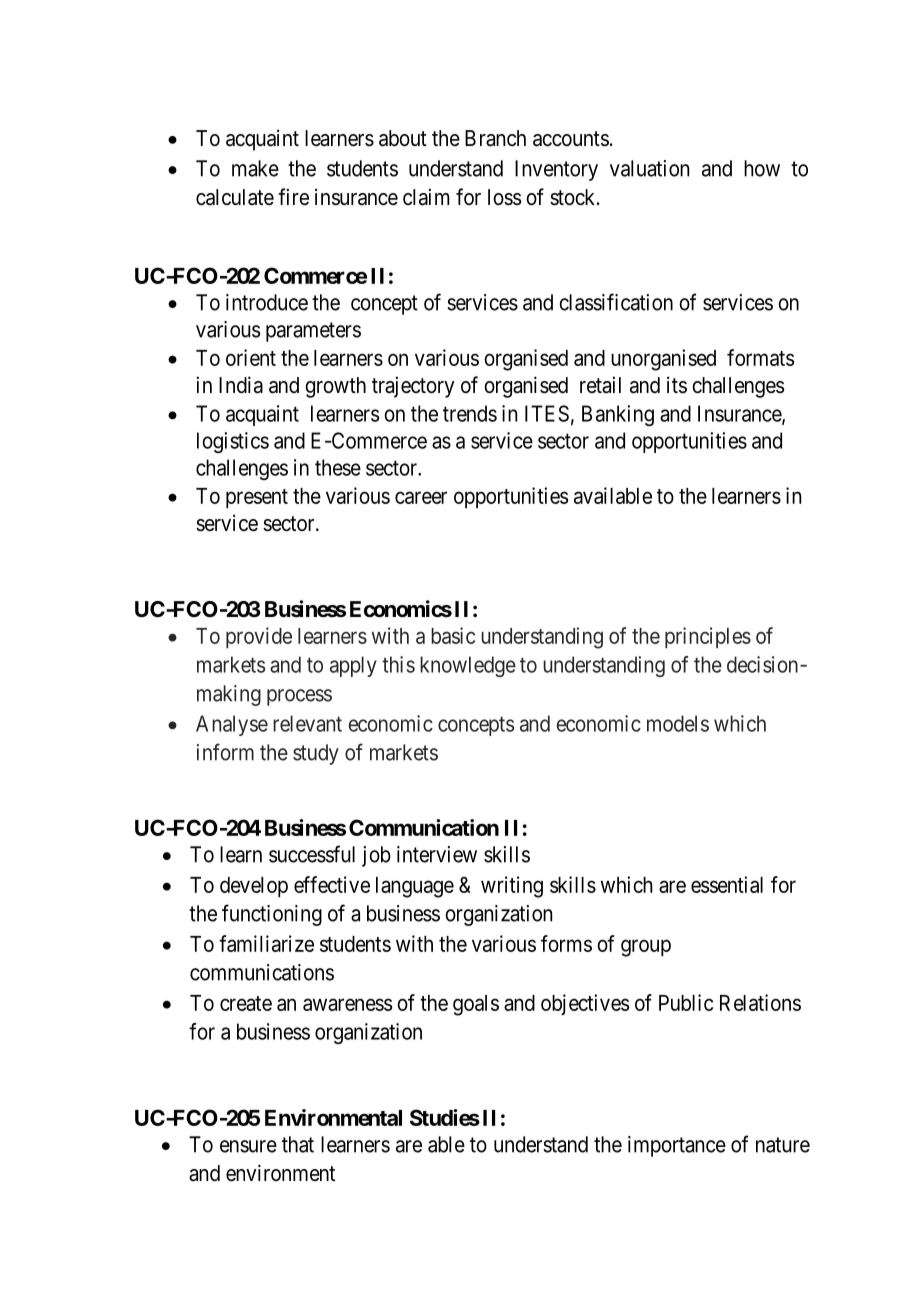  Describe the element at coordinates (505, 197) in the screenshot. I see `loss` at that location.
